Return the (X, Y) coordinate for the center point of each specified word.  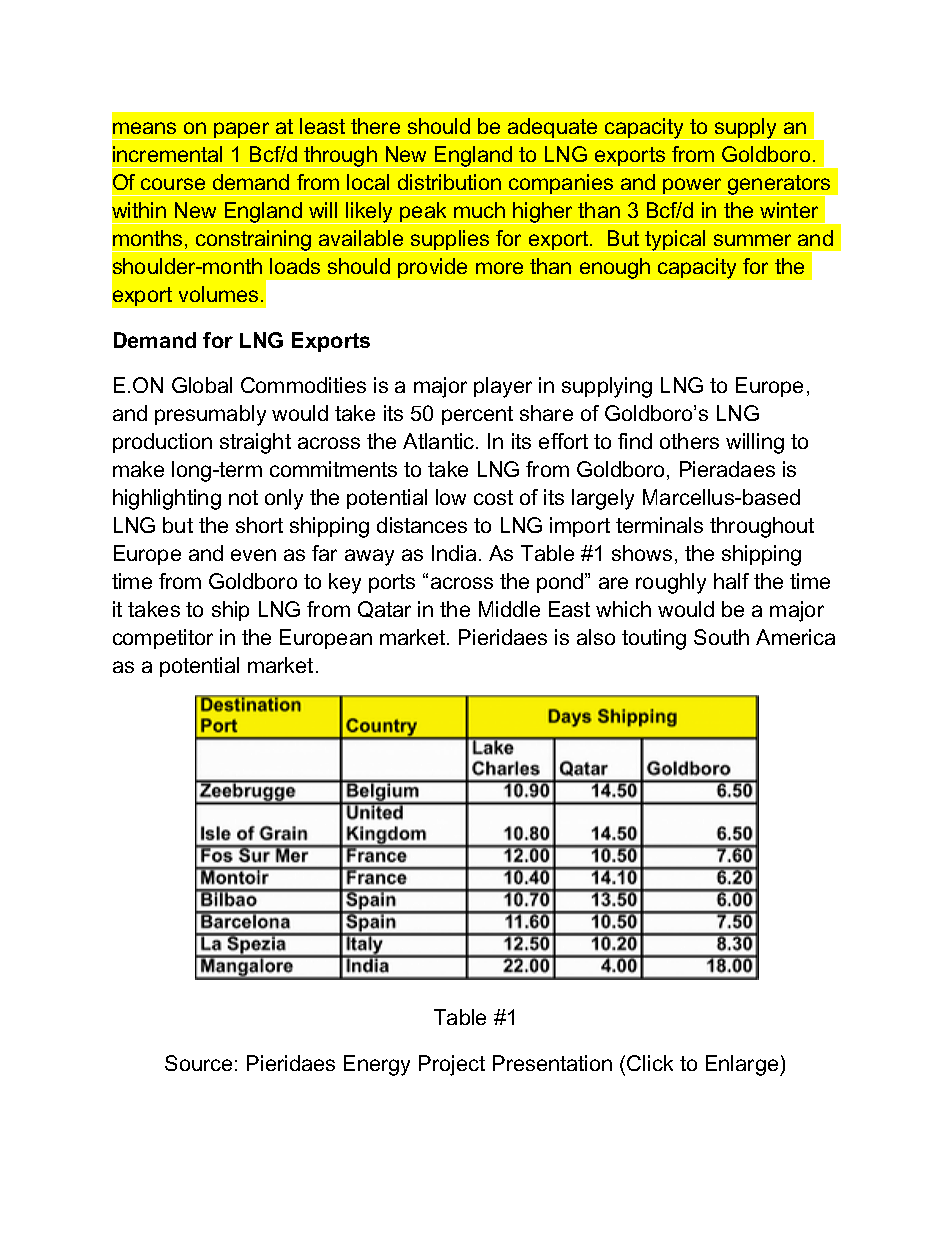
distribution (449, 182)
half (731, 581)
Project (452, 1065)
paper (242, 131)
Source (198, 1063)
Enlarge (743, 1065)
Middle (509, 609)
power (693, 187)
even (253, 555)
